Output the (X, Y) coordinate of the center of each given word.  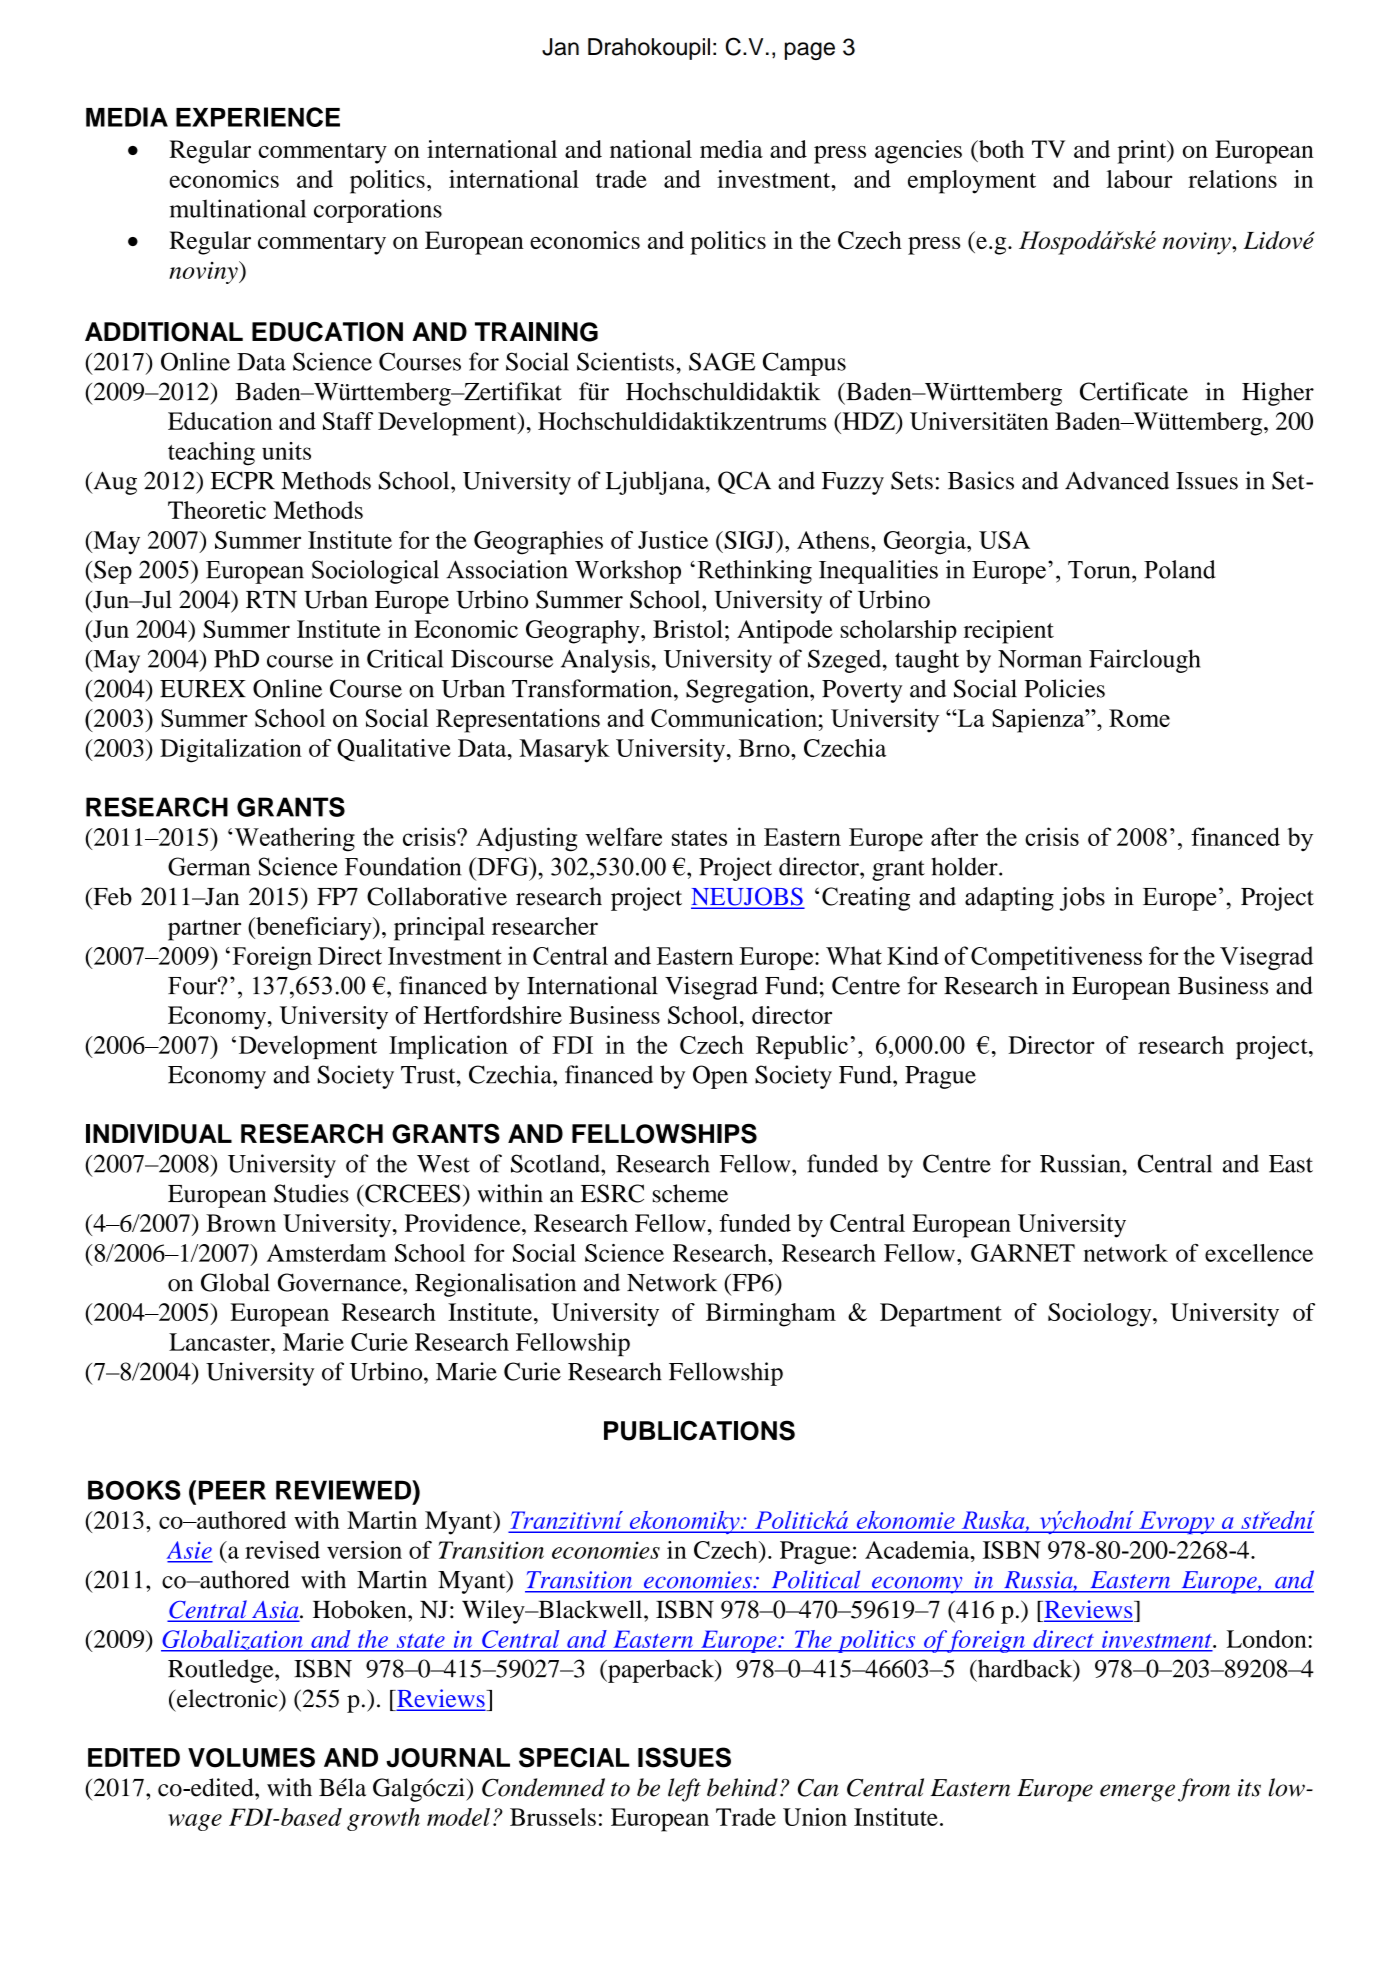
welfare (623, 836)
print (1143, 152)
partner (204, 930)
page (810, 51)
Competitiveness (1056, 958)
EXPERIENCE (258, 117)
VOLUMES (251, 1757)
